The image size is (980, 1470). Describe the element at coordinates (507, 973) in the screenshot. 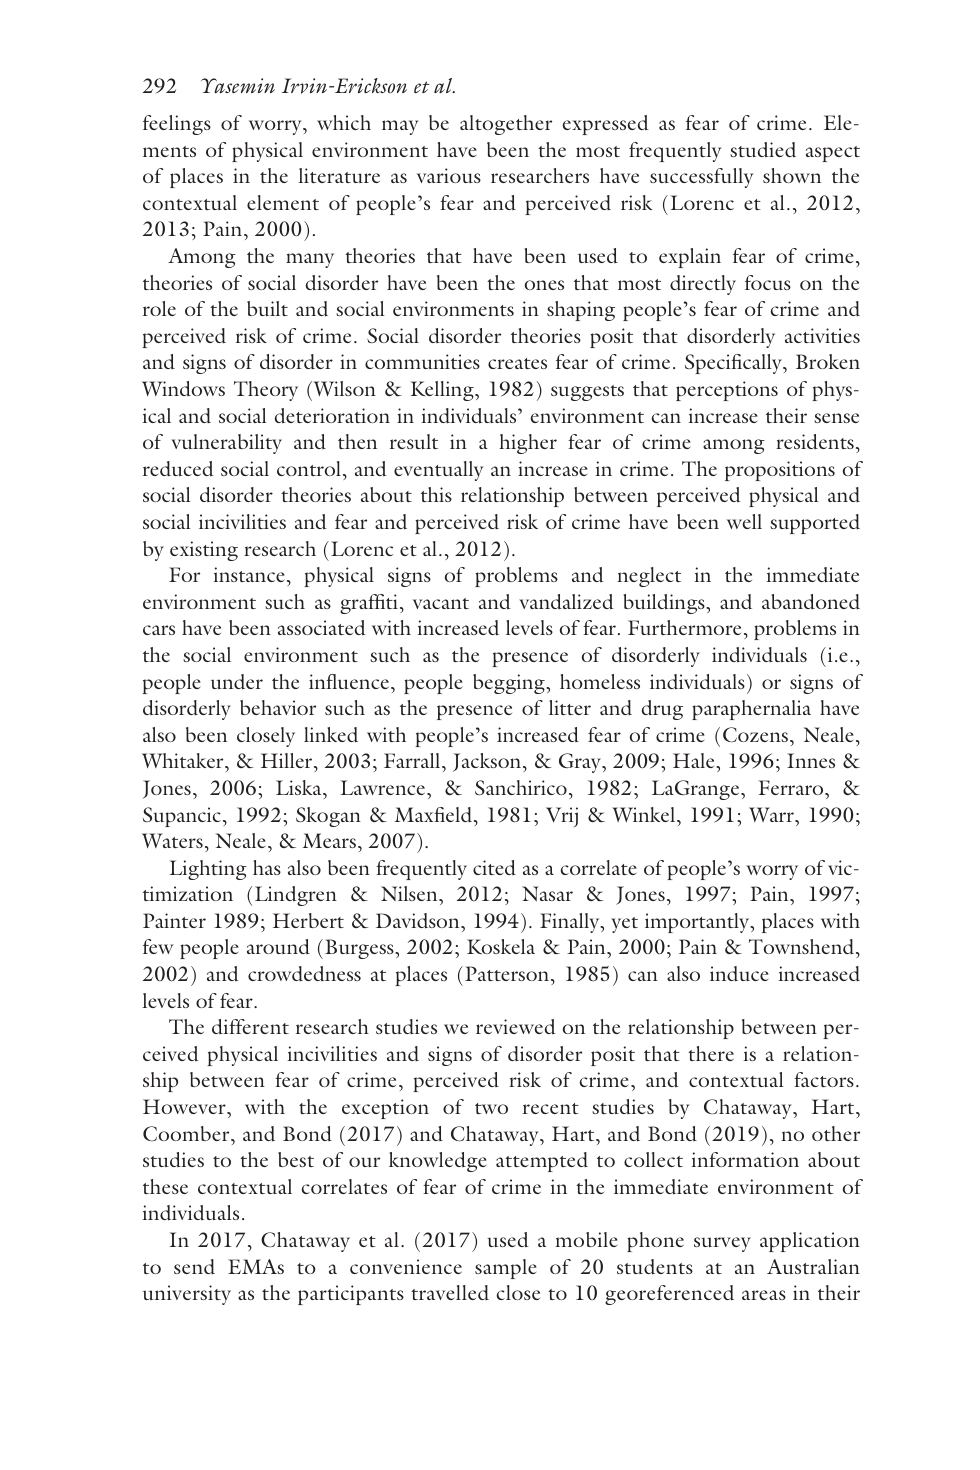

I see `Patterson` at that location.
